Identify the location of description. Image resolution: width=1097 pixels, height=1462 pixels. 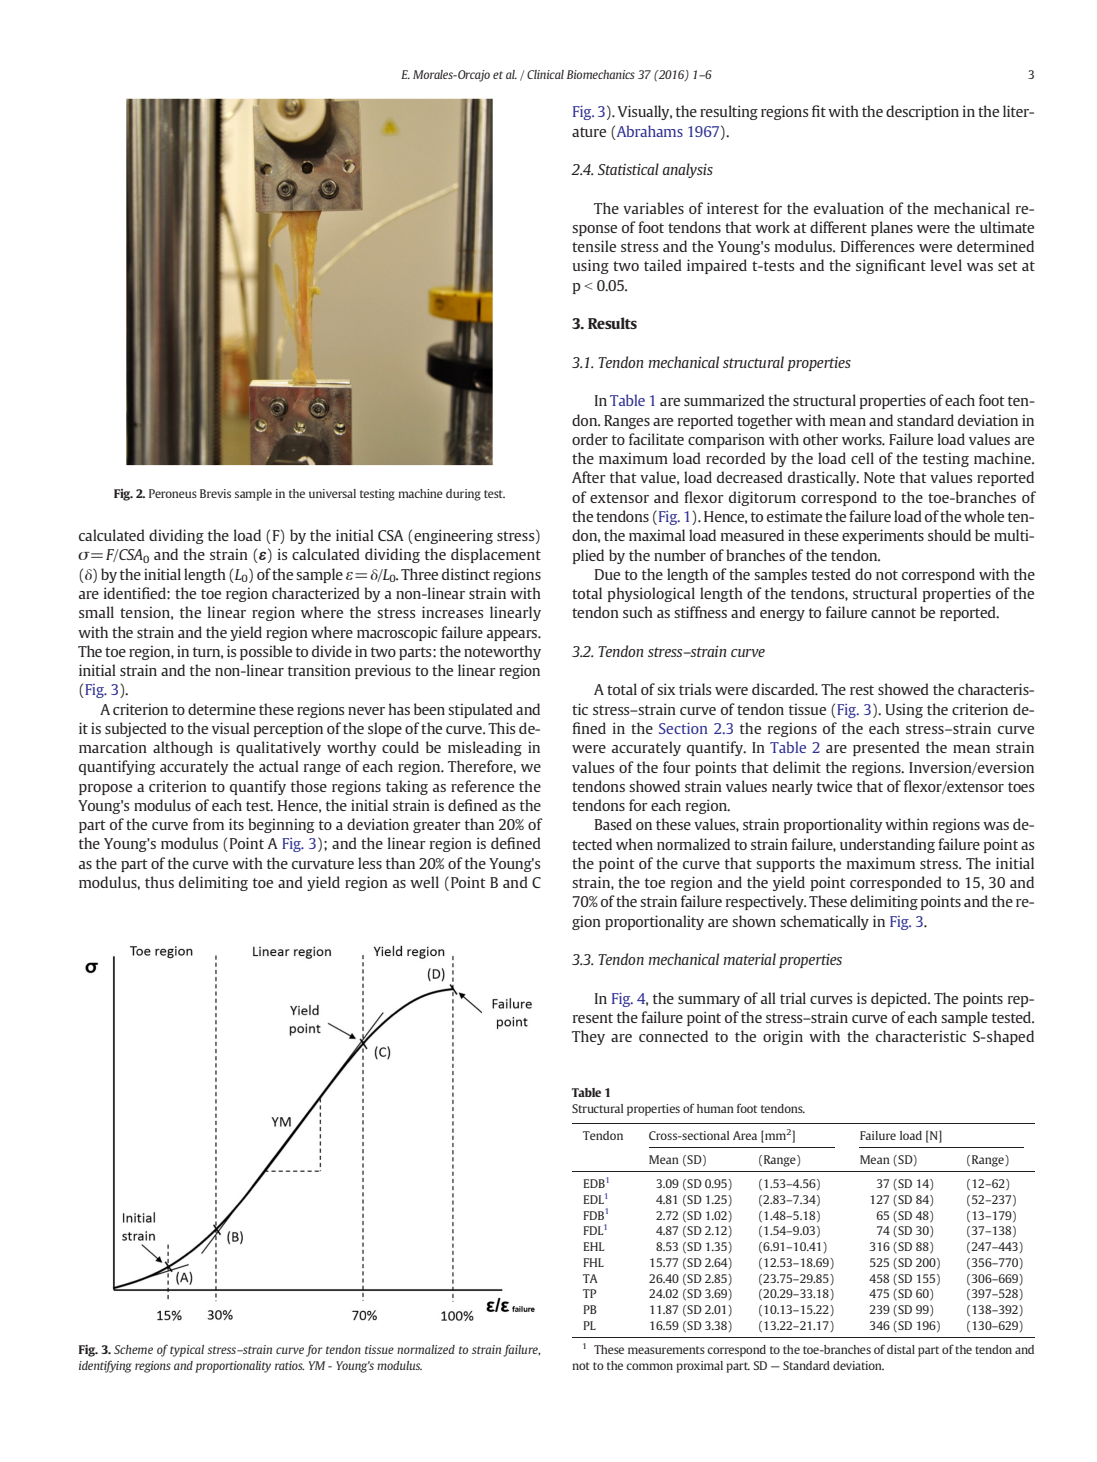
(922, 112).
